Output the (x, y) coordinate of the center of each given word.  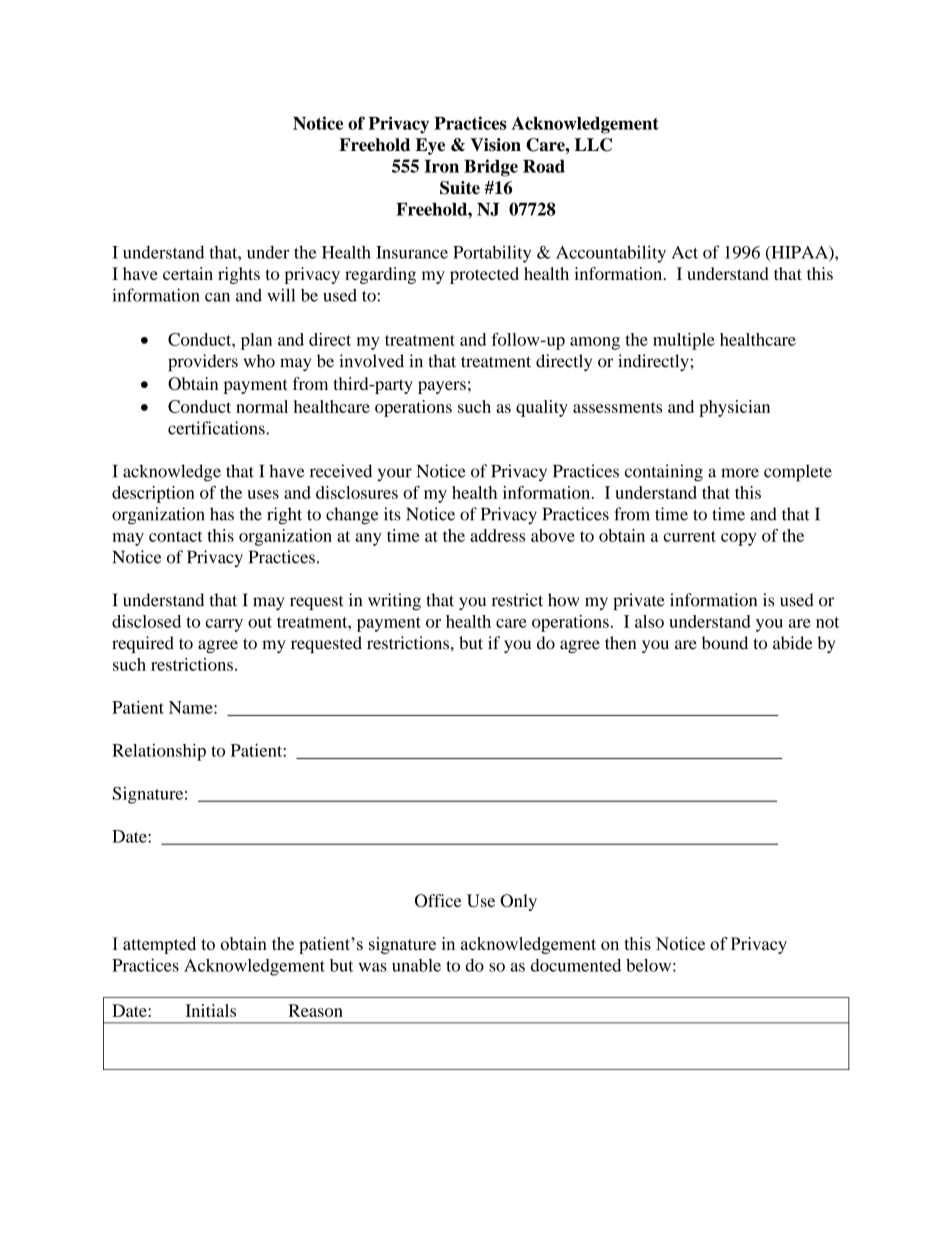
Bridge (491, 168)
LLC (593, 145)
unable (416, 965)
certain (188, 273)
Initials (211, 1010)
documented (576, 965)
